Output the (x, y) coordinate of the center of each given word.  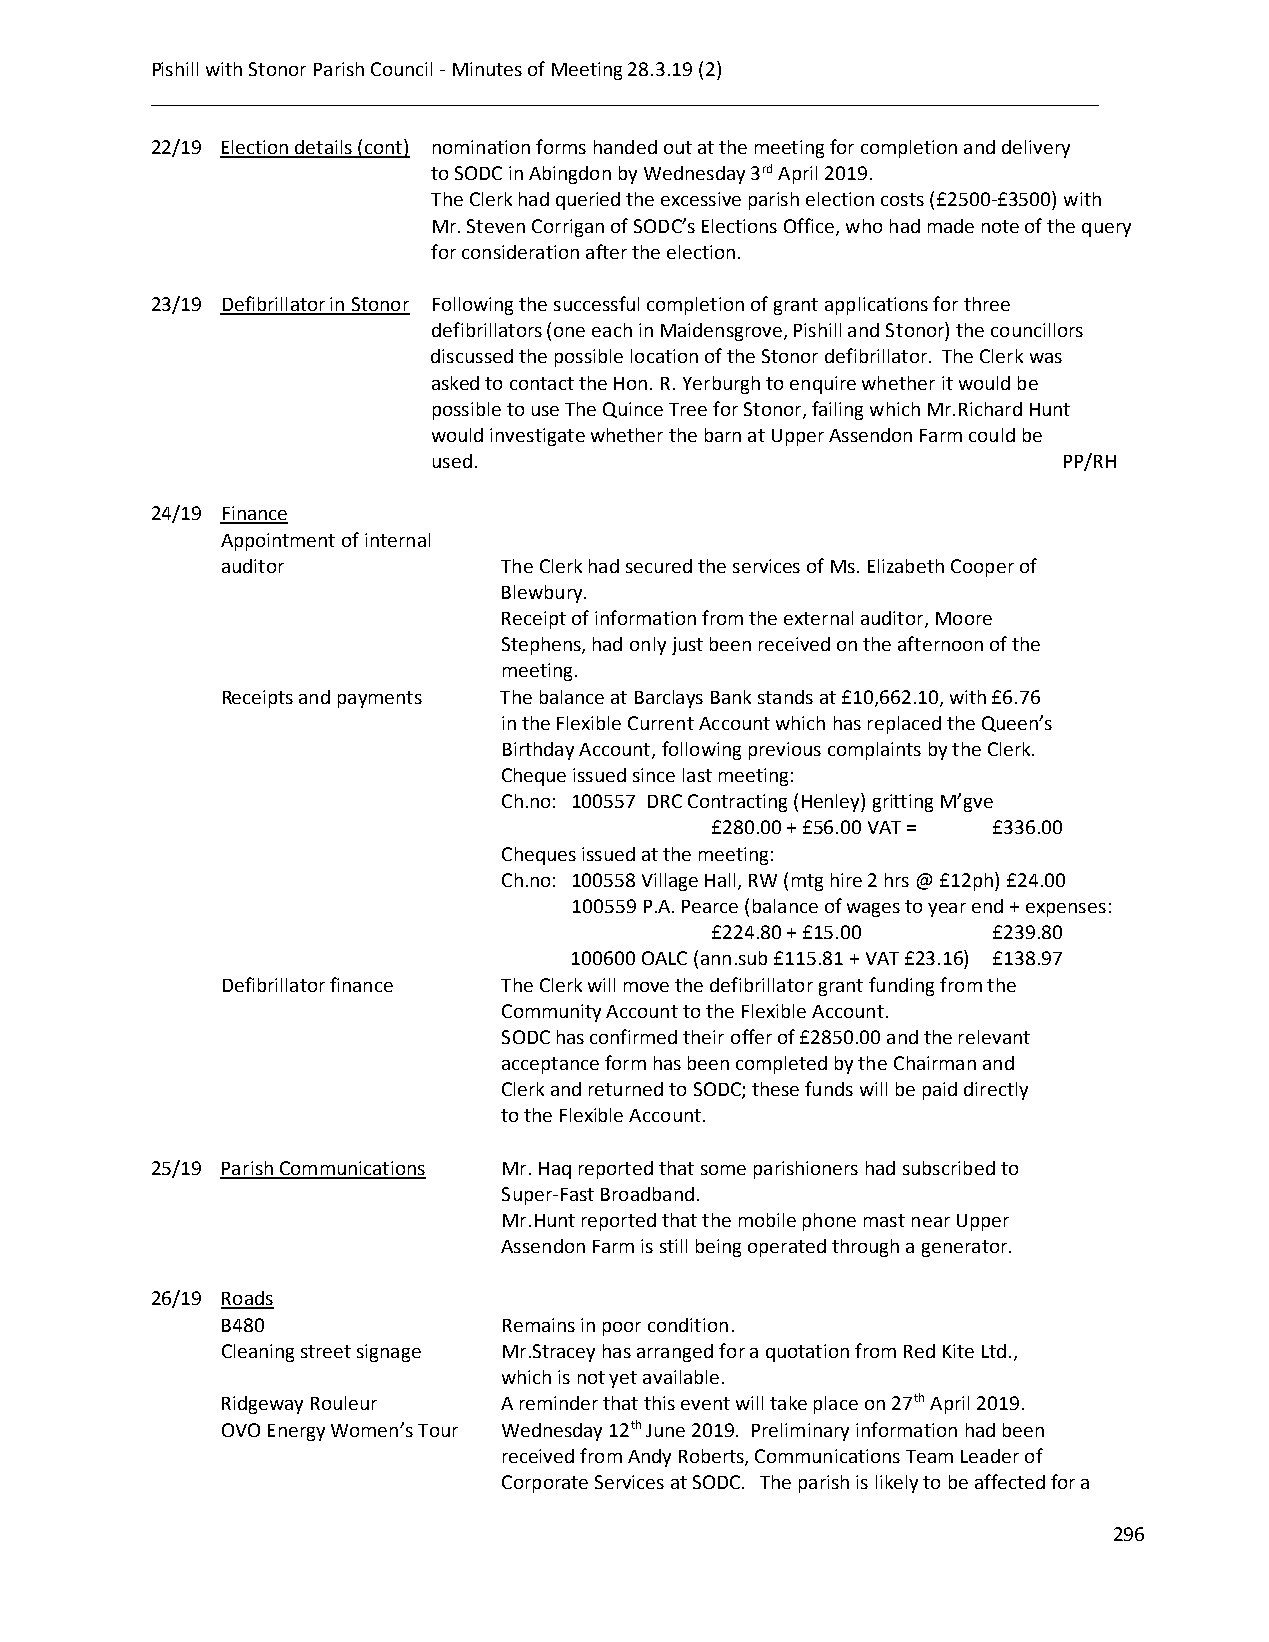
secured (659, 566)
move (646, 987)
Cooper (982, 568)
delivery (1036, 149)
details (323, 148)
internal (397, 540)
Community (551, 1013)
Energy (296, 1432)
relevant (994, 1037)
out (678, 147)
